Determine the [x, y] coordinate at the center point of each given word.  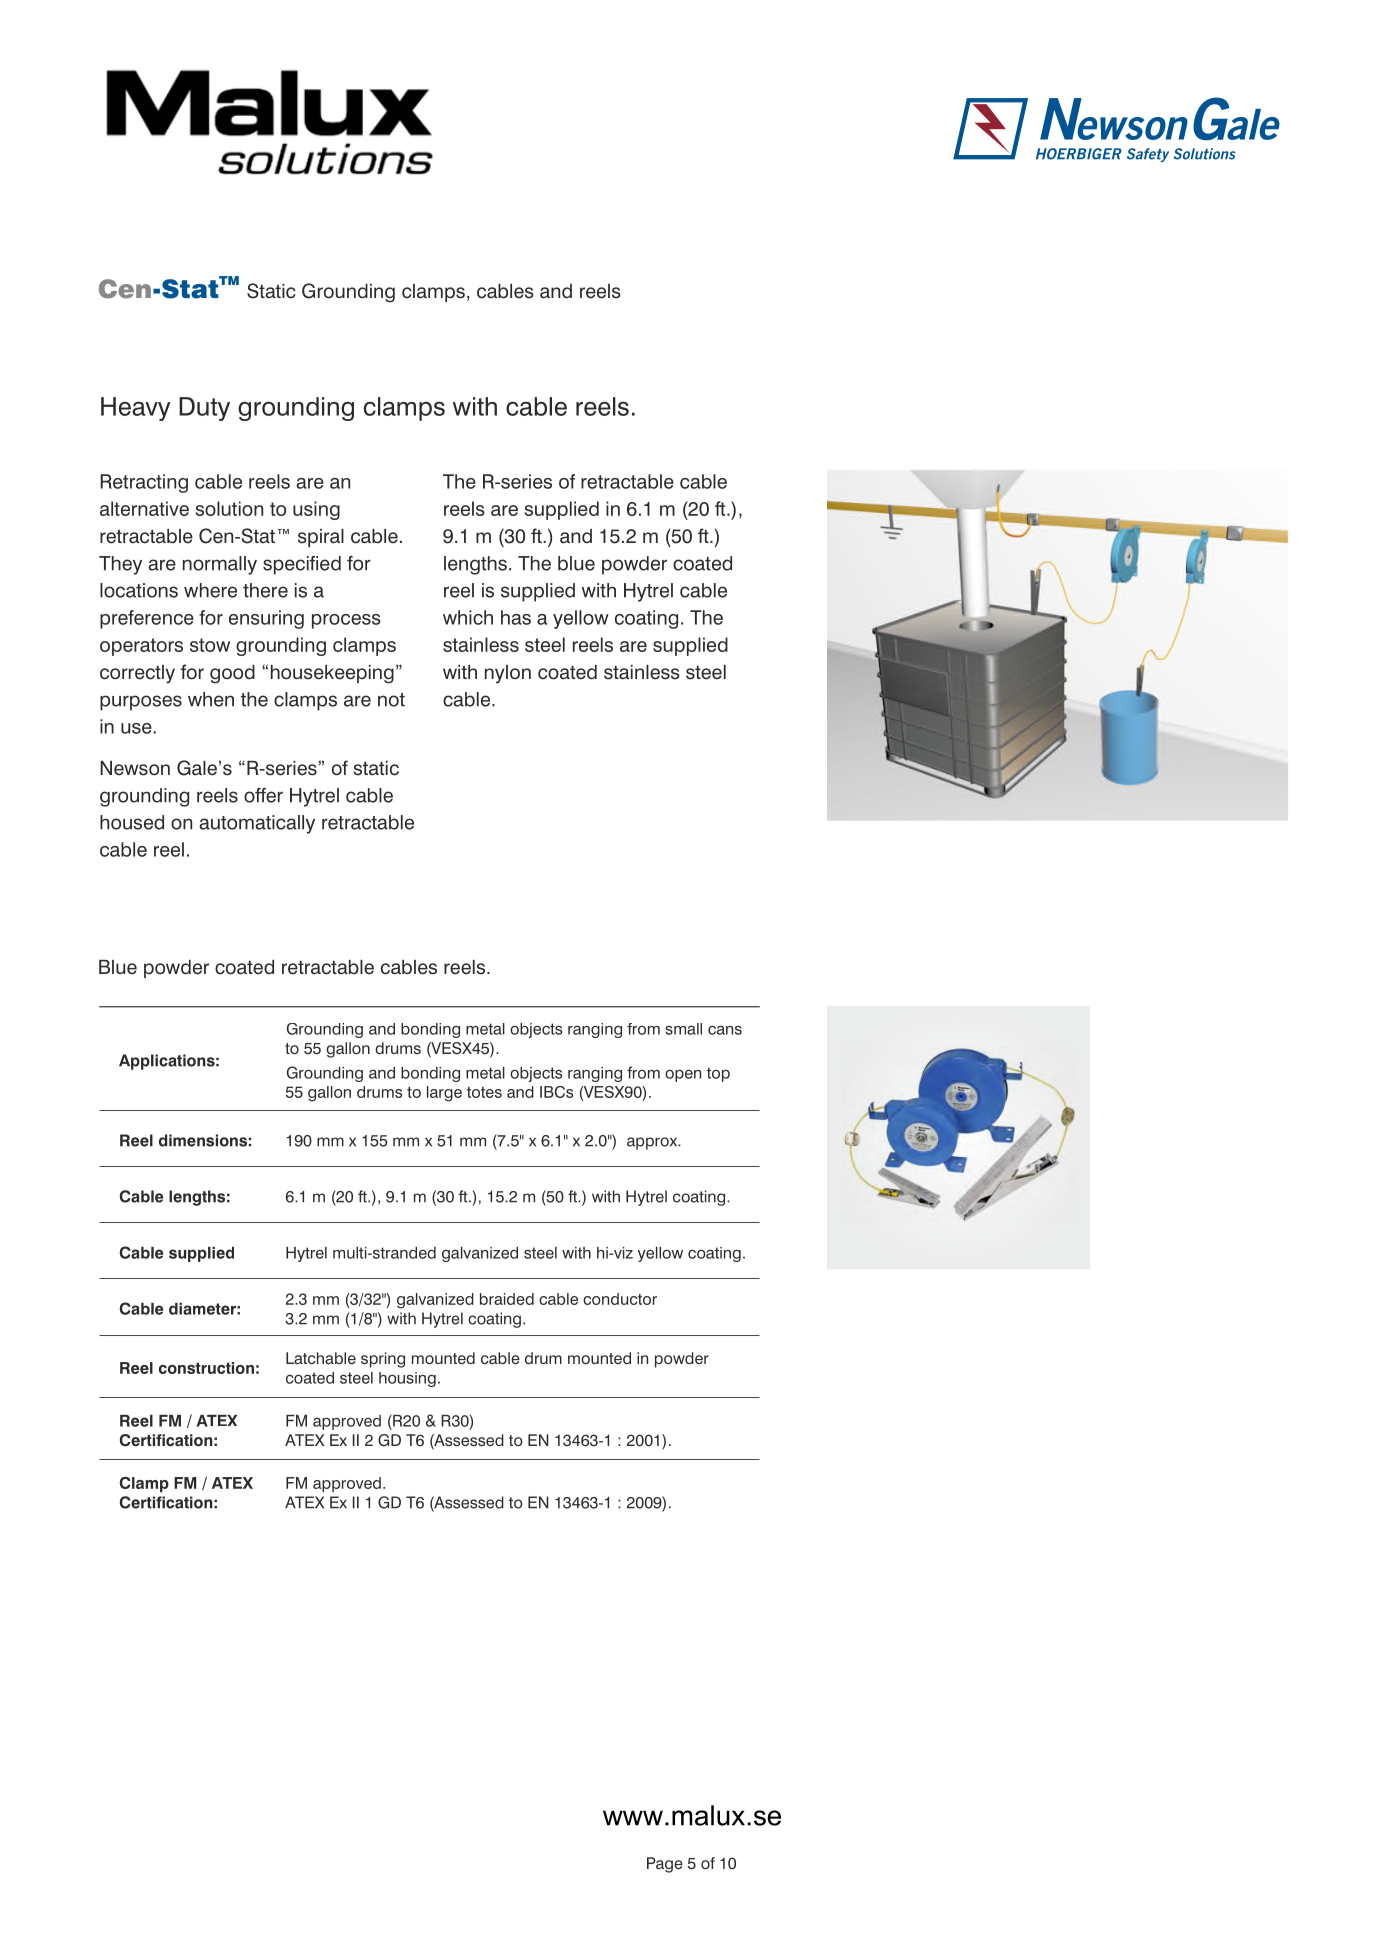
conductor [620, 1299]
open [683, 1075]
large [444, 1094]
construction [206, 1368]
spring [383, 1360]
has [516, 617]
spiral [321, 538]
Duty [204, 409]
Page [665, 1865]
